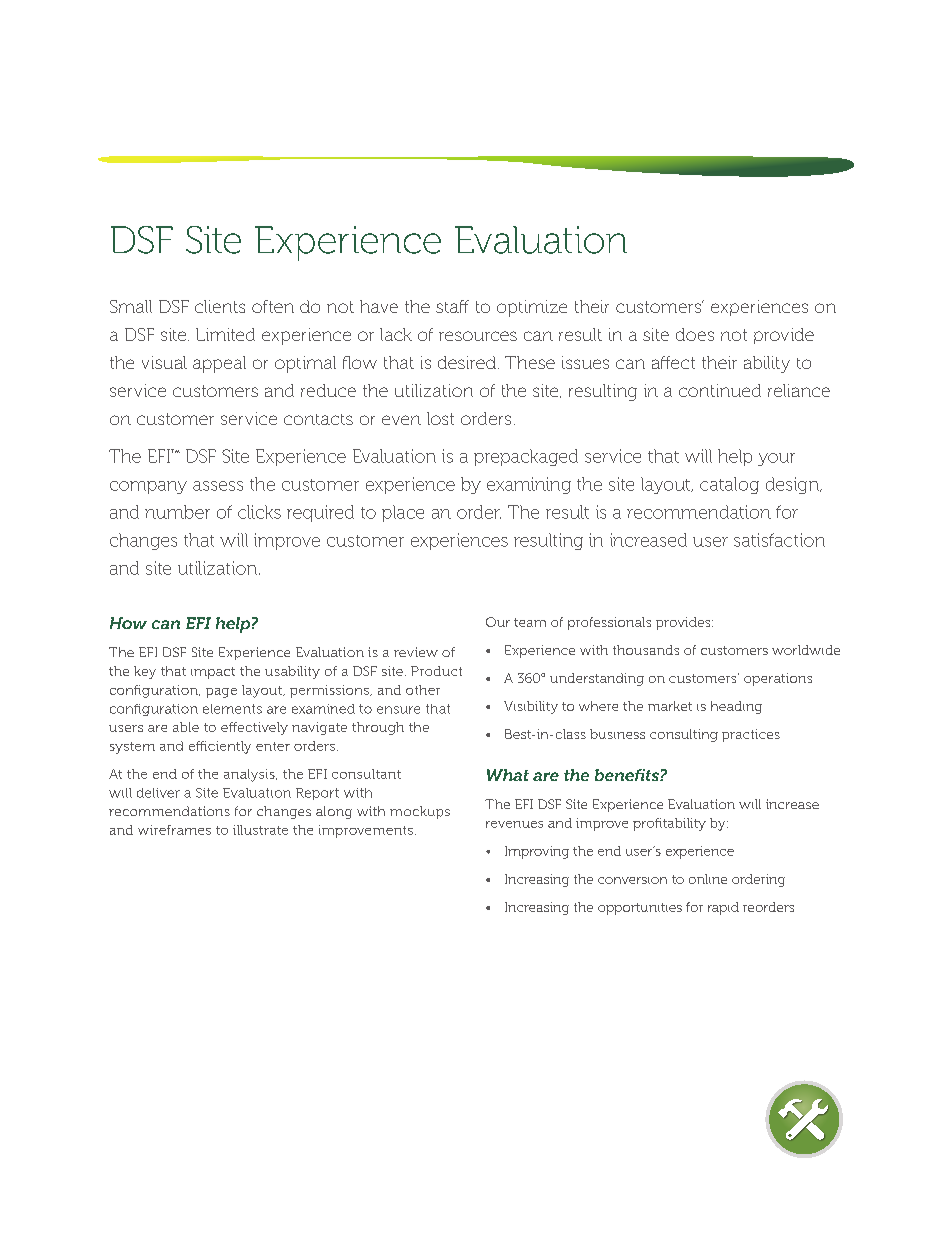 The image size is (952, 1233). What do you see at coordinates (537, 852) in the image?
I see `Improving` at bounding box center [537, 852].
